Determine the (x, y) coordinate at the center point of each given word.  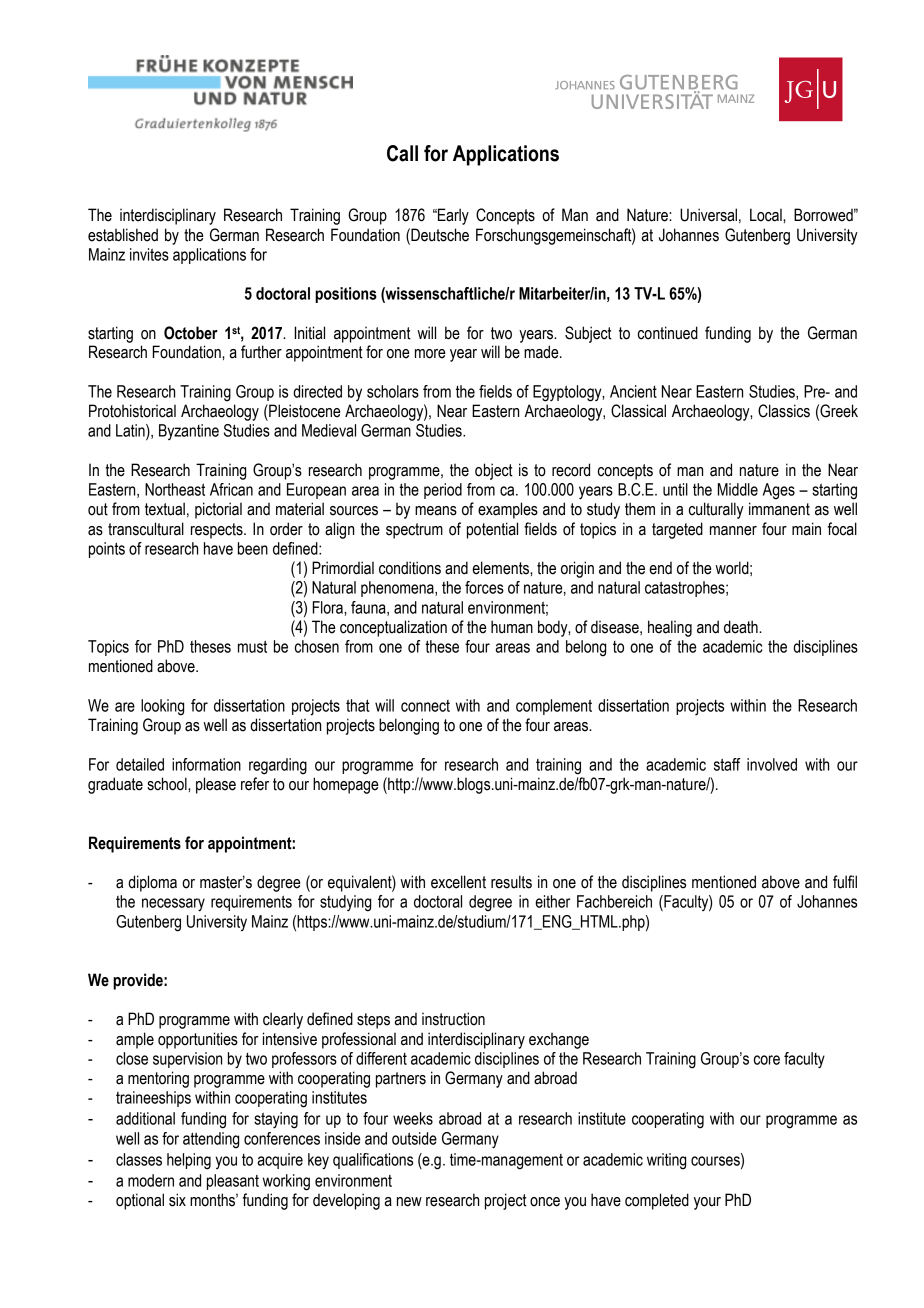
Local (767, 215)
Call (402, 153)
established (123, 235)
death (742, 627)
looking (162, 707)
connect (425, 706)
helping (189, 1161)
